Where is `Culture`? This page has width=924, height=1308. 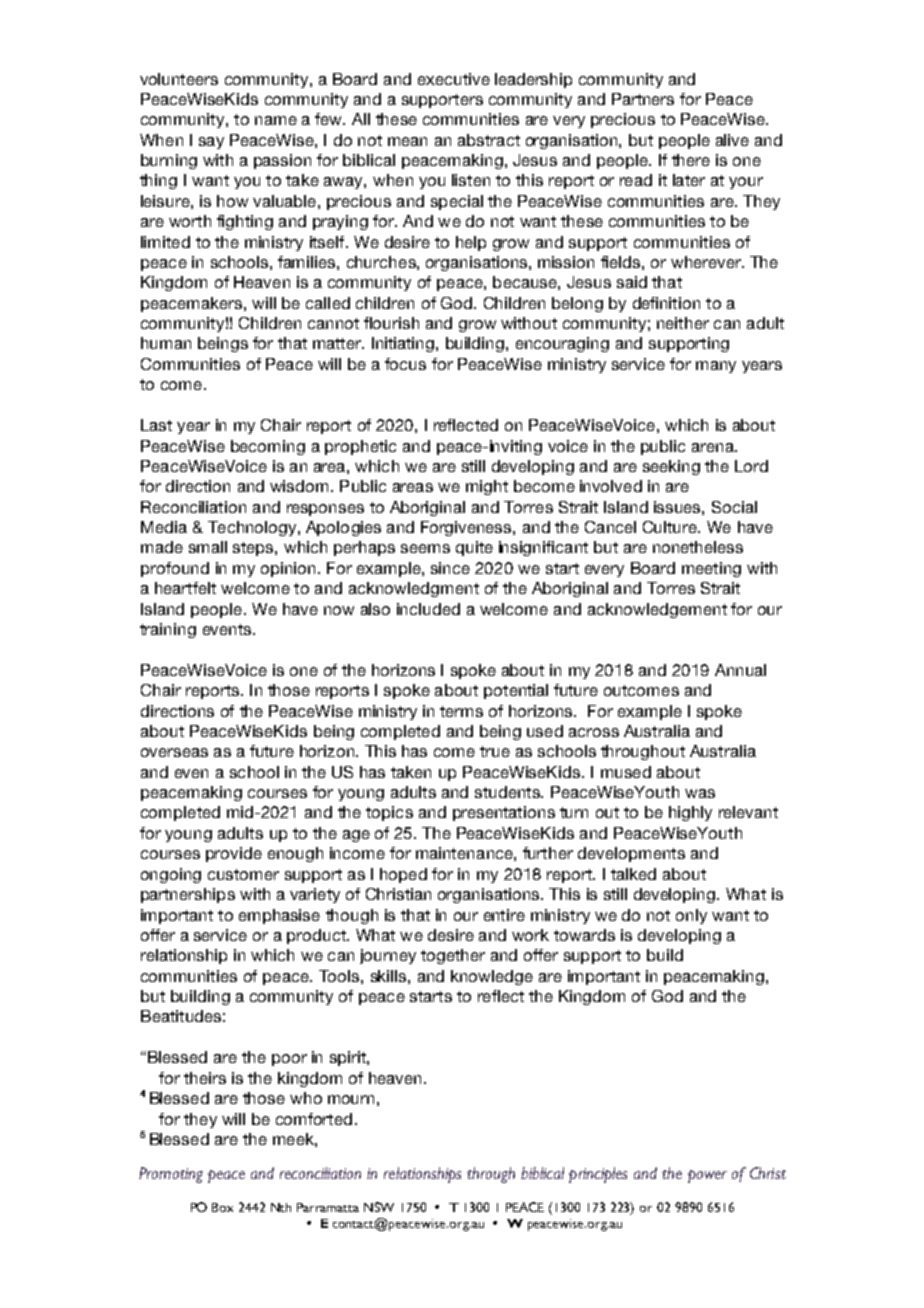 Culture is located at coordinates (671, 527).
